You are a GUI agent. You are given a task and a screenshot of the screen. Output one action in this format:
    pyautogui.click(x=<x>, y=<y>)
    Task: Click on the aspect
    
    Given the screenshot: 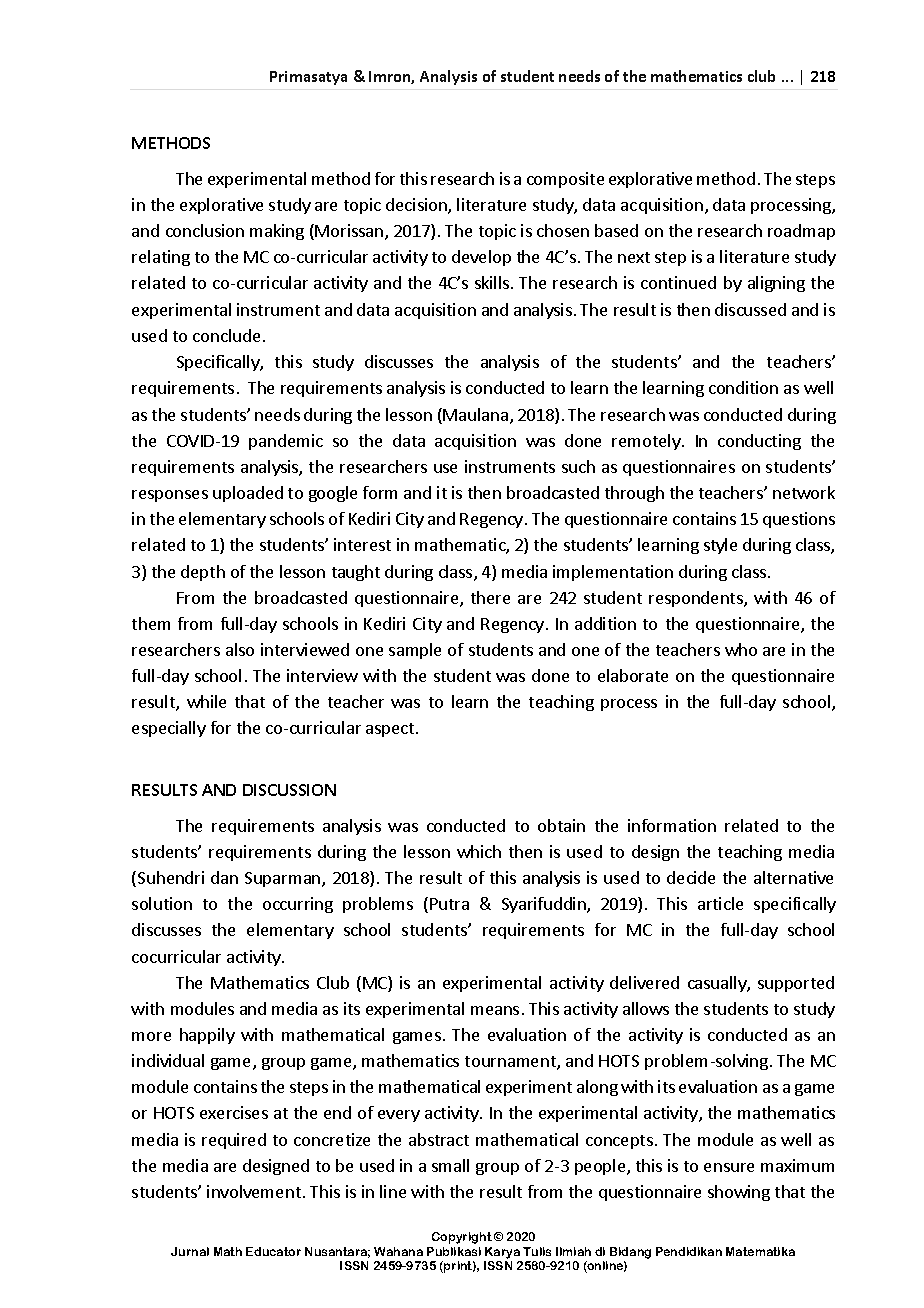 What is the action you would take?
    pyautogui.click(x=391, y=730)
